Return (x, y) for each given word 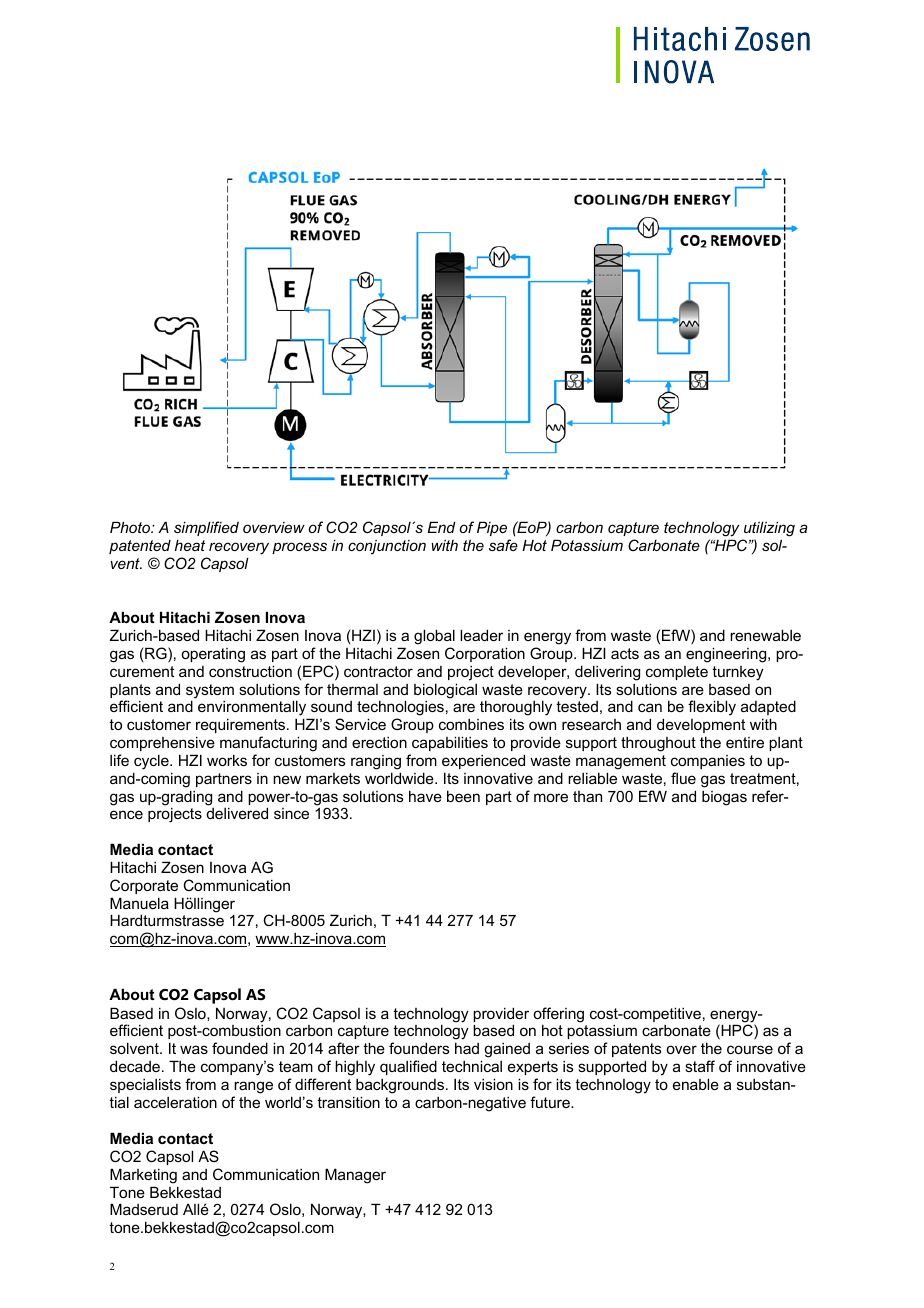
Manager (355, 1176)
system (210, 692)
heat (190, 545)
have (425, 796)
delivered (237, 813)
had (467, 1048)
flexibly (712, 708)
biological (445, 691)
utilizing (768, 530)
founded (240, 1048)
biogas (724, 798)
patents (637, 1050)
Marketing (143, 1176)
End (441, 527)
